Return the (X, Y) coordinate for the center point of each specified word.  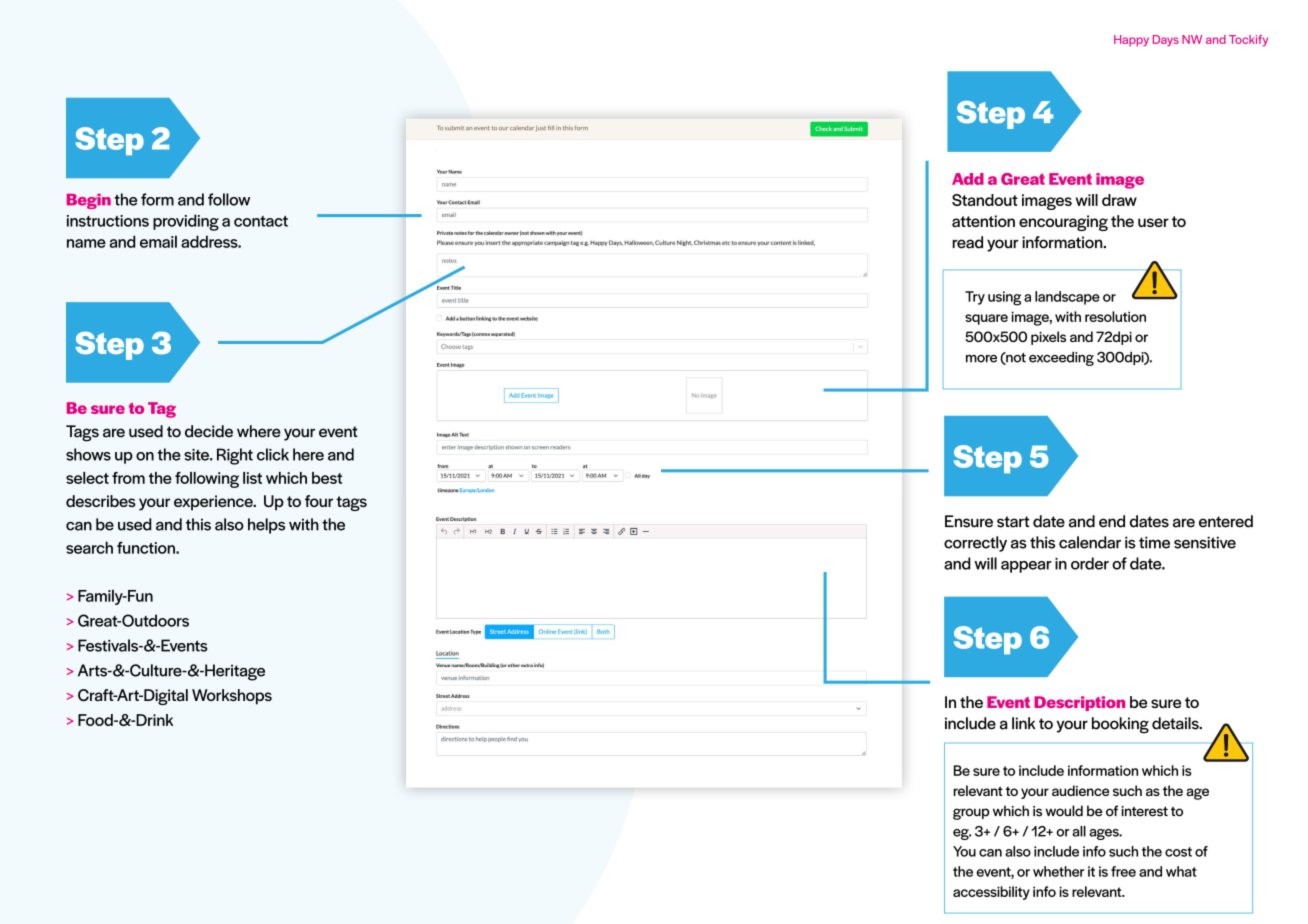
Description (1079, 703)
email (158, 241)
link (1024, 723)
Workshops (232, 697)
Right (235, 456)
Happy (1131, 41)
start (1013, 522)
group (971, 814)
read (967, 242)
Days (1166, 41)
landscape (1067, 298)
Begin (89, 201)
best (327, 478)
